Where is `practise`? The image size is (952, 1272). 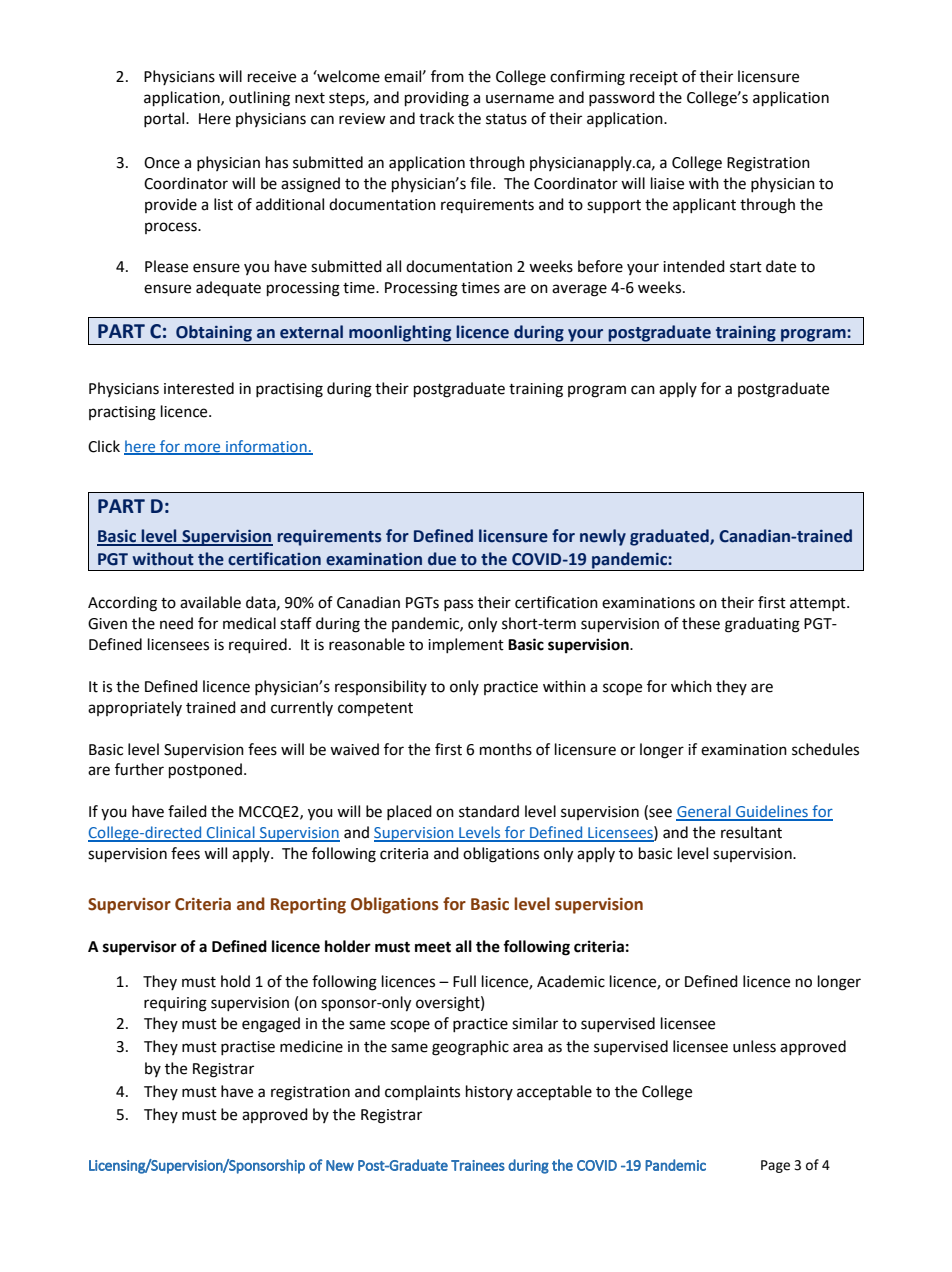
practise is located at coordinates (248, 1048).
